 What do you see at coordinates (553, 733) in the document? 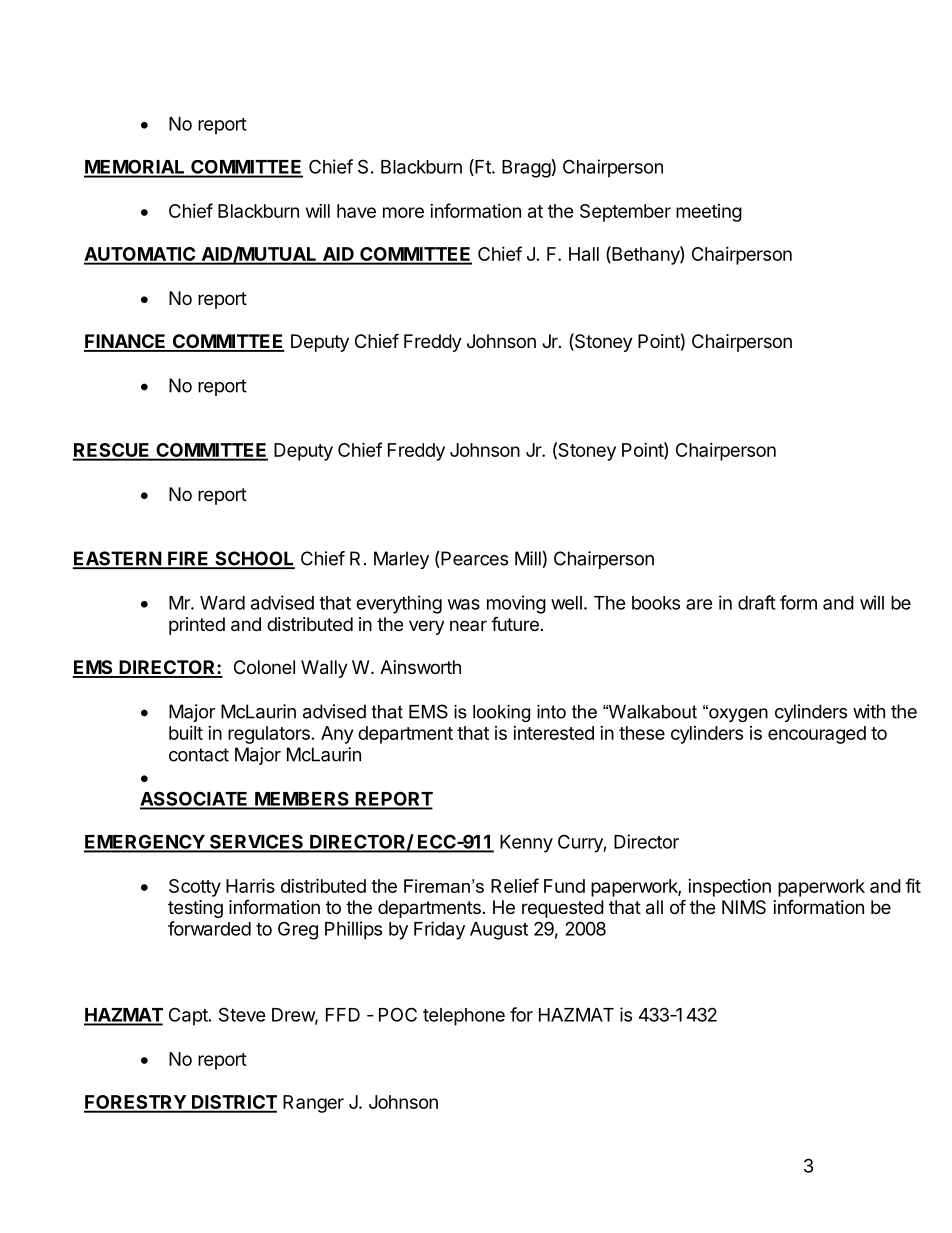
I see `interested` at bounding box center [553, 733].
